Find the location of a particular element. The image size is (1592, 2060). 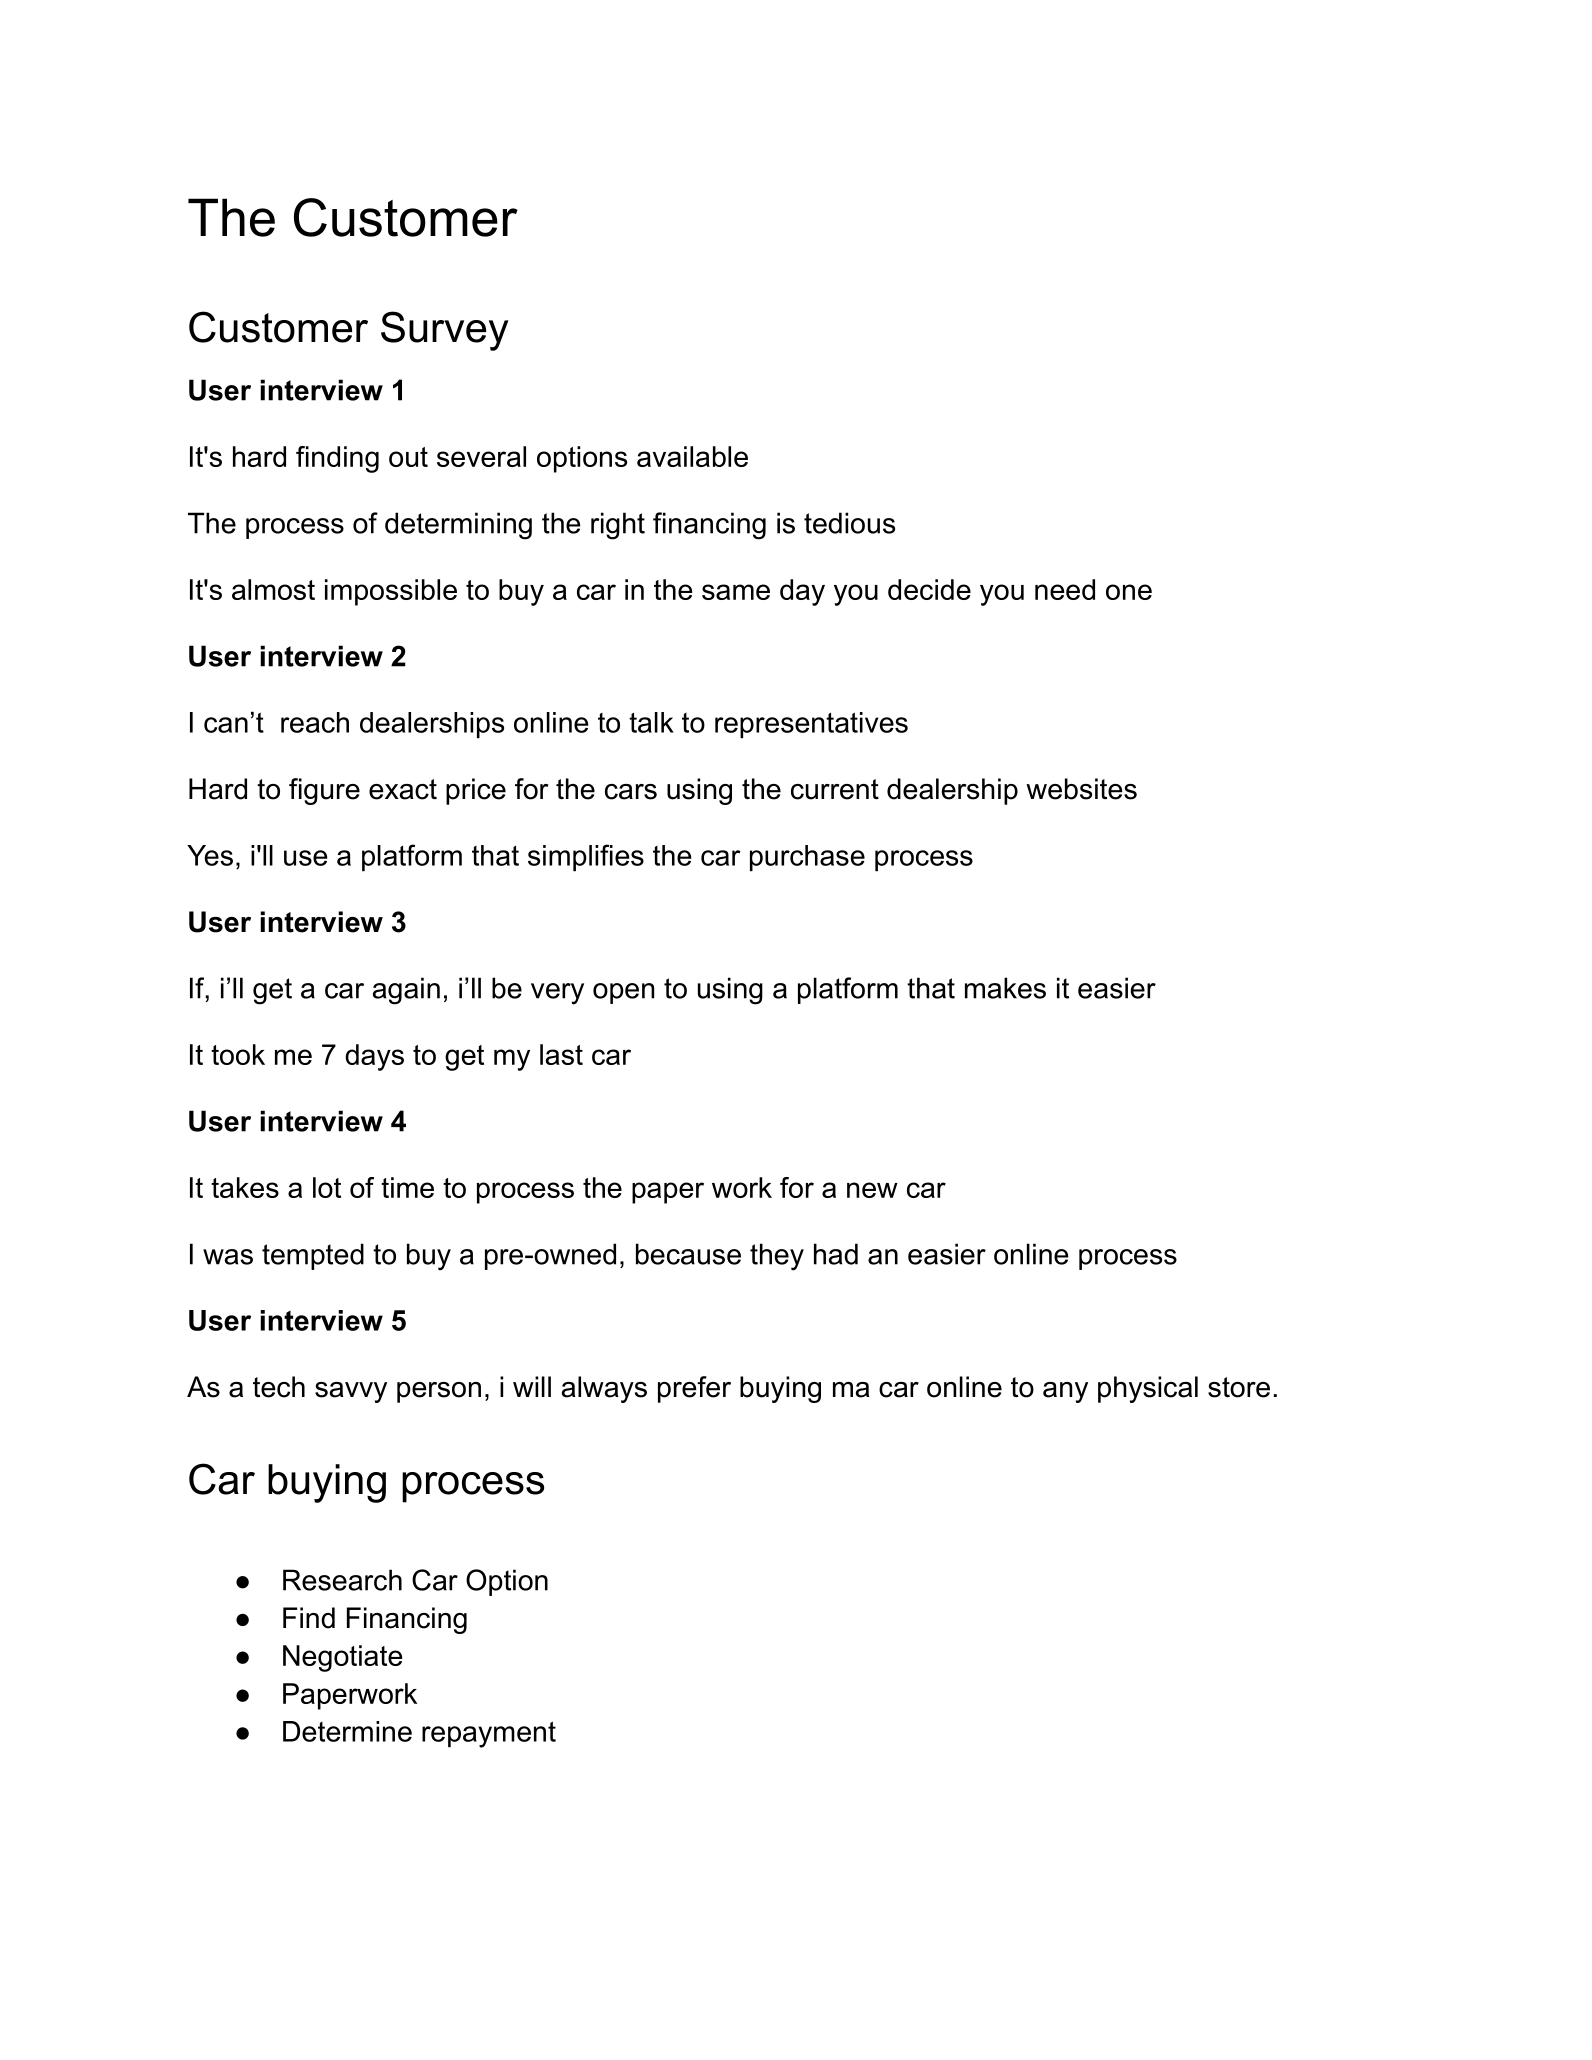

open is located at coordinates (623, 993).
